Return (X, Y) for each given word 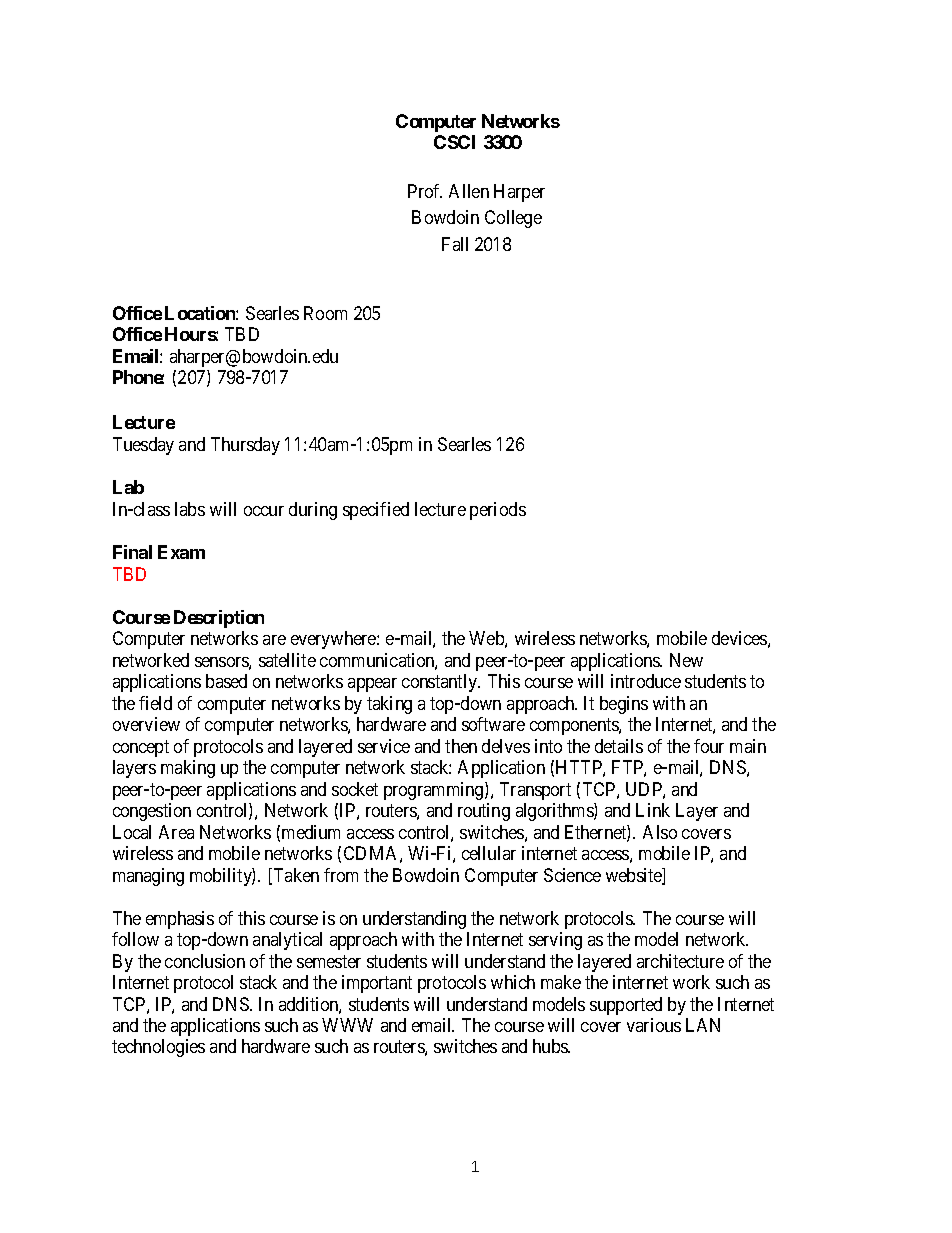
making (188, 769)
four (709, 746)
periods (498, 511)
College (513, 219)
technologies (158, 1048)
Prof (425, 191)
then (461, 746)
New (686, 660)
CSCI (454, 142)
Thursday (245, 446)
